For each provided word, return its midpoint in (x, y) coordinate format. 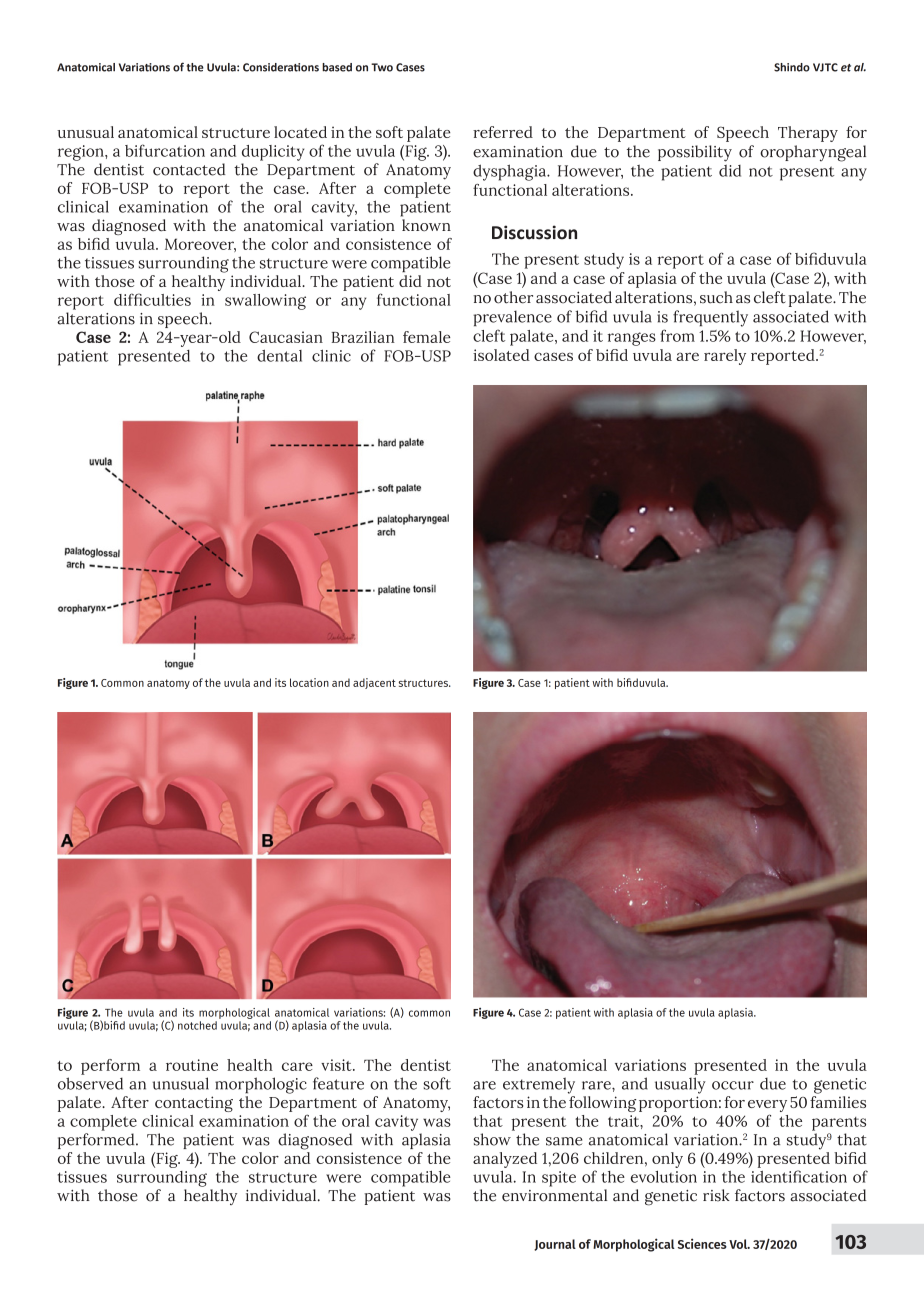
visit (337, 1065)
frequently (710, 318)
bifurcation (165, 150)
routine (192, 1065)
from (677, 335)
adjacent (374, 683)
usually (680, 1085)
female (427, 337)
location (309, 682)
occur (733, 1085)
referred (503, 132)
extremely (539, 1085)
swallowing (265, 302)
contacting (194, 1104)
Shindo (792, 67)
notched (197, 1025)
